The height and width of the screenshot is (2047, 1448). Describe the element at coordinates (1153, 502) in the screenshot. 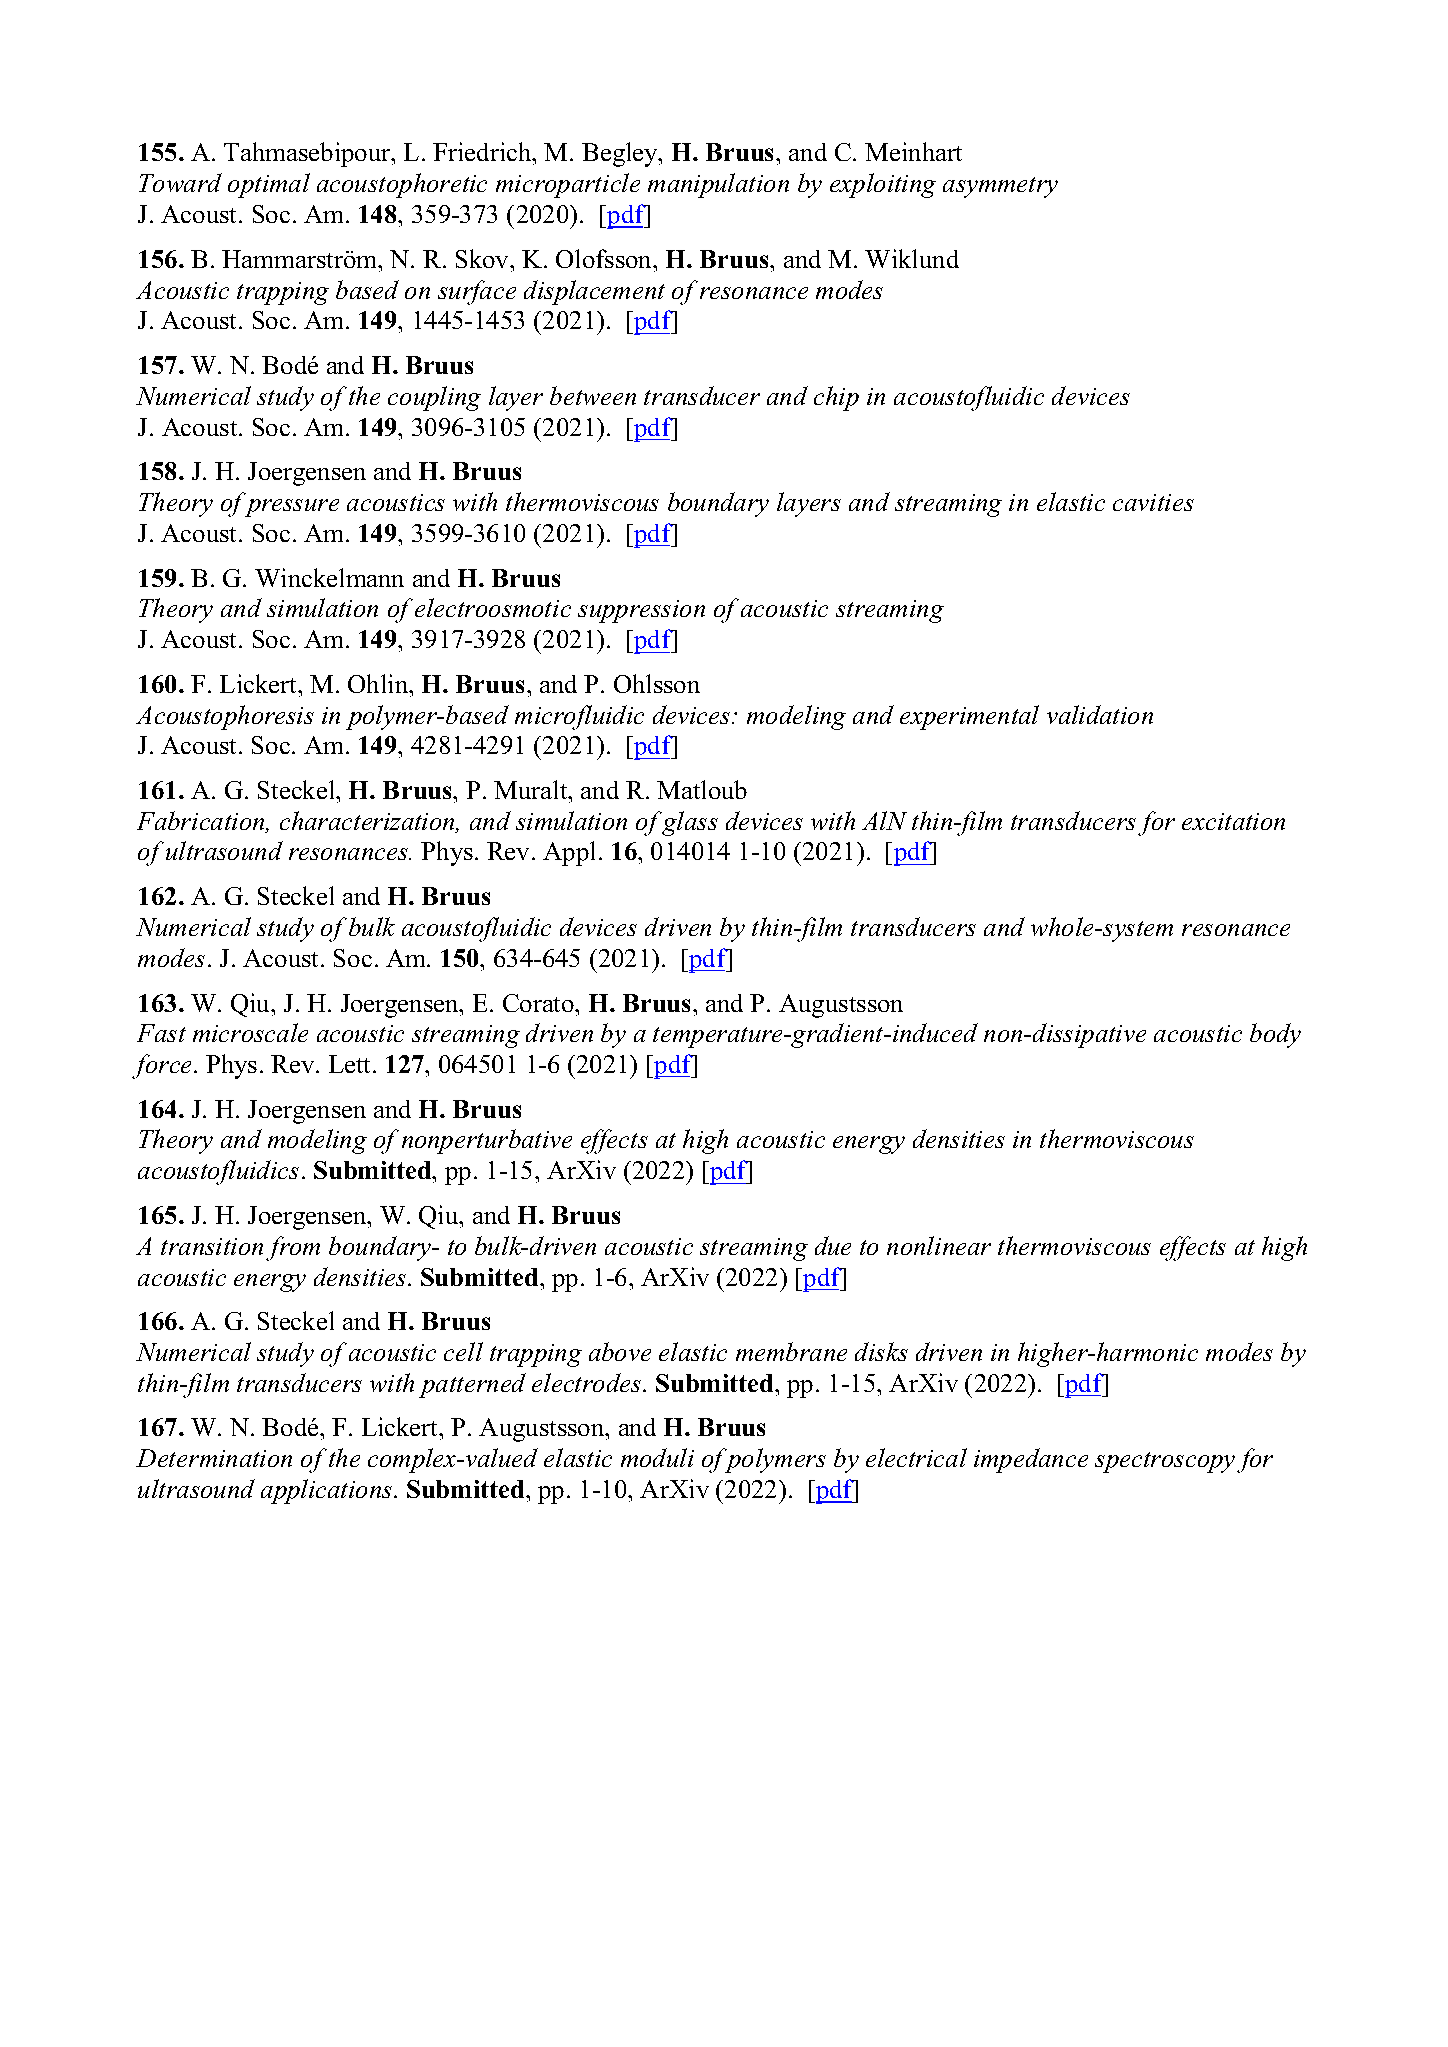

I see `cavities` at that location.
